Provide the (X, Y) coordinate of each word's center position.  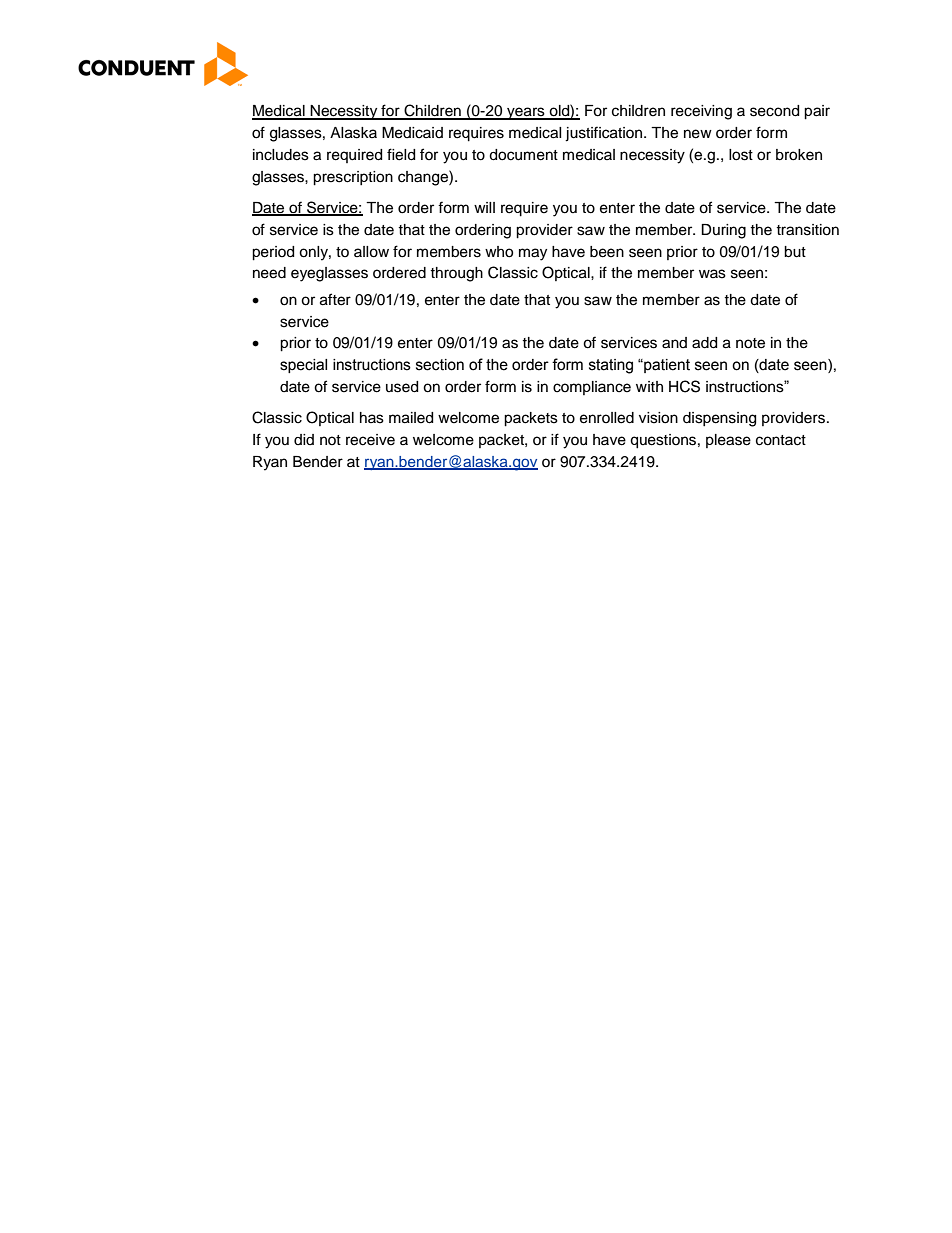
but (795, 252)
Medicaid (412, 133)
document (523, 155)
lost (741, 155)
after (335, 299)
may (533, 254)
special (303, 366)
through (456, 274)
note (750, 343)
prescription (353, 178)
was (712, 274)
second (774, 111)
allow (371, 252)
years (526, 113)
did (304, 439)
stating (611, 366)
